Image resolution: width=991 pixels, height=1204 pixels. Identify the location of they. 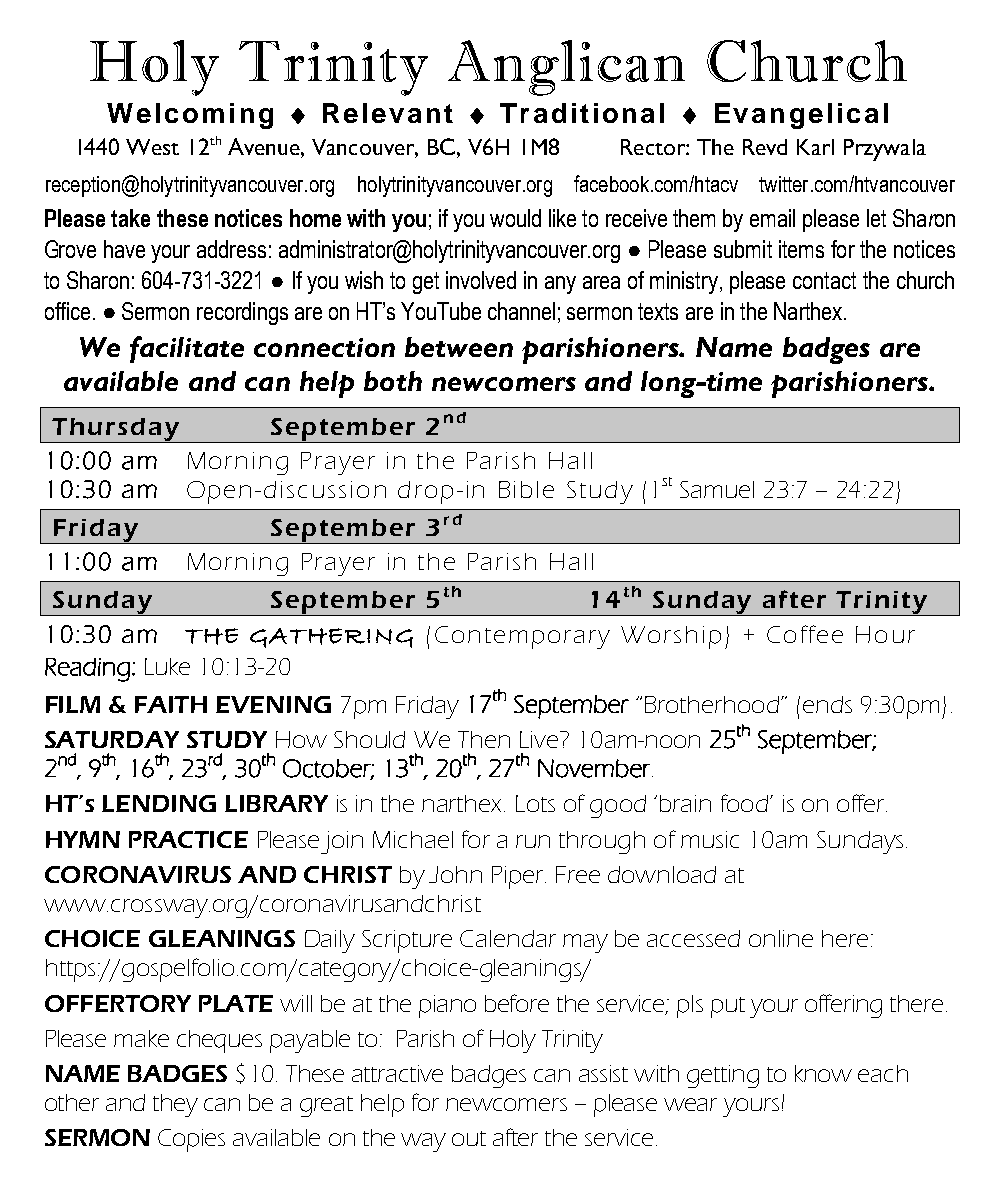
(175, 1105).
